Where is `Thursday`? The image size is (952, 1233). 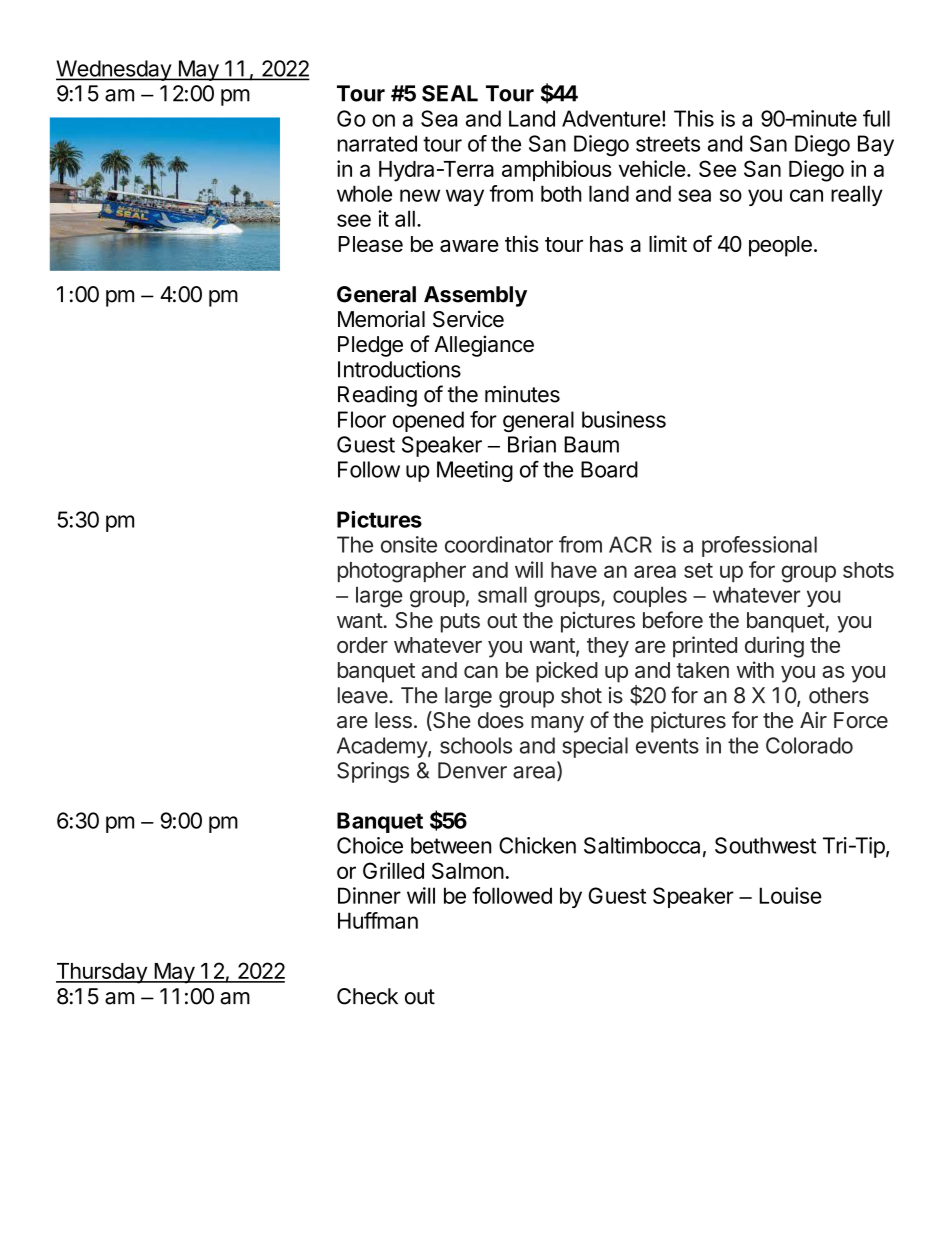 Thursday is located at coordinates (102, 973).
